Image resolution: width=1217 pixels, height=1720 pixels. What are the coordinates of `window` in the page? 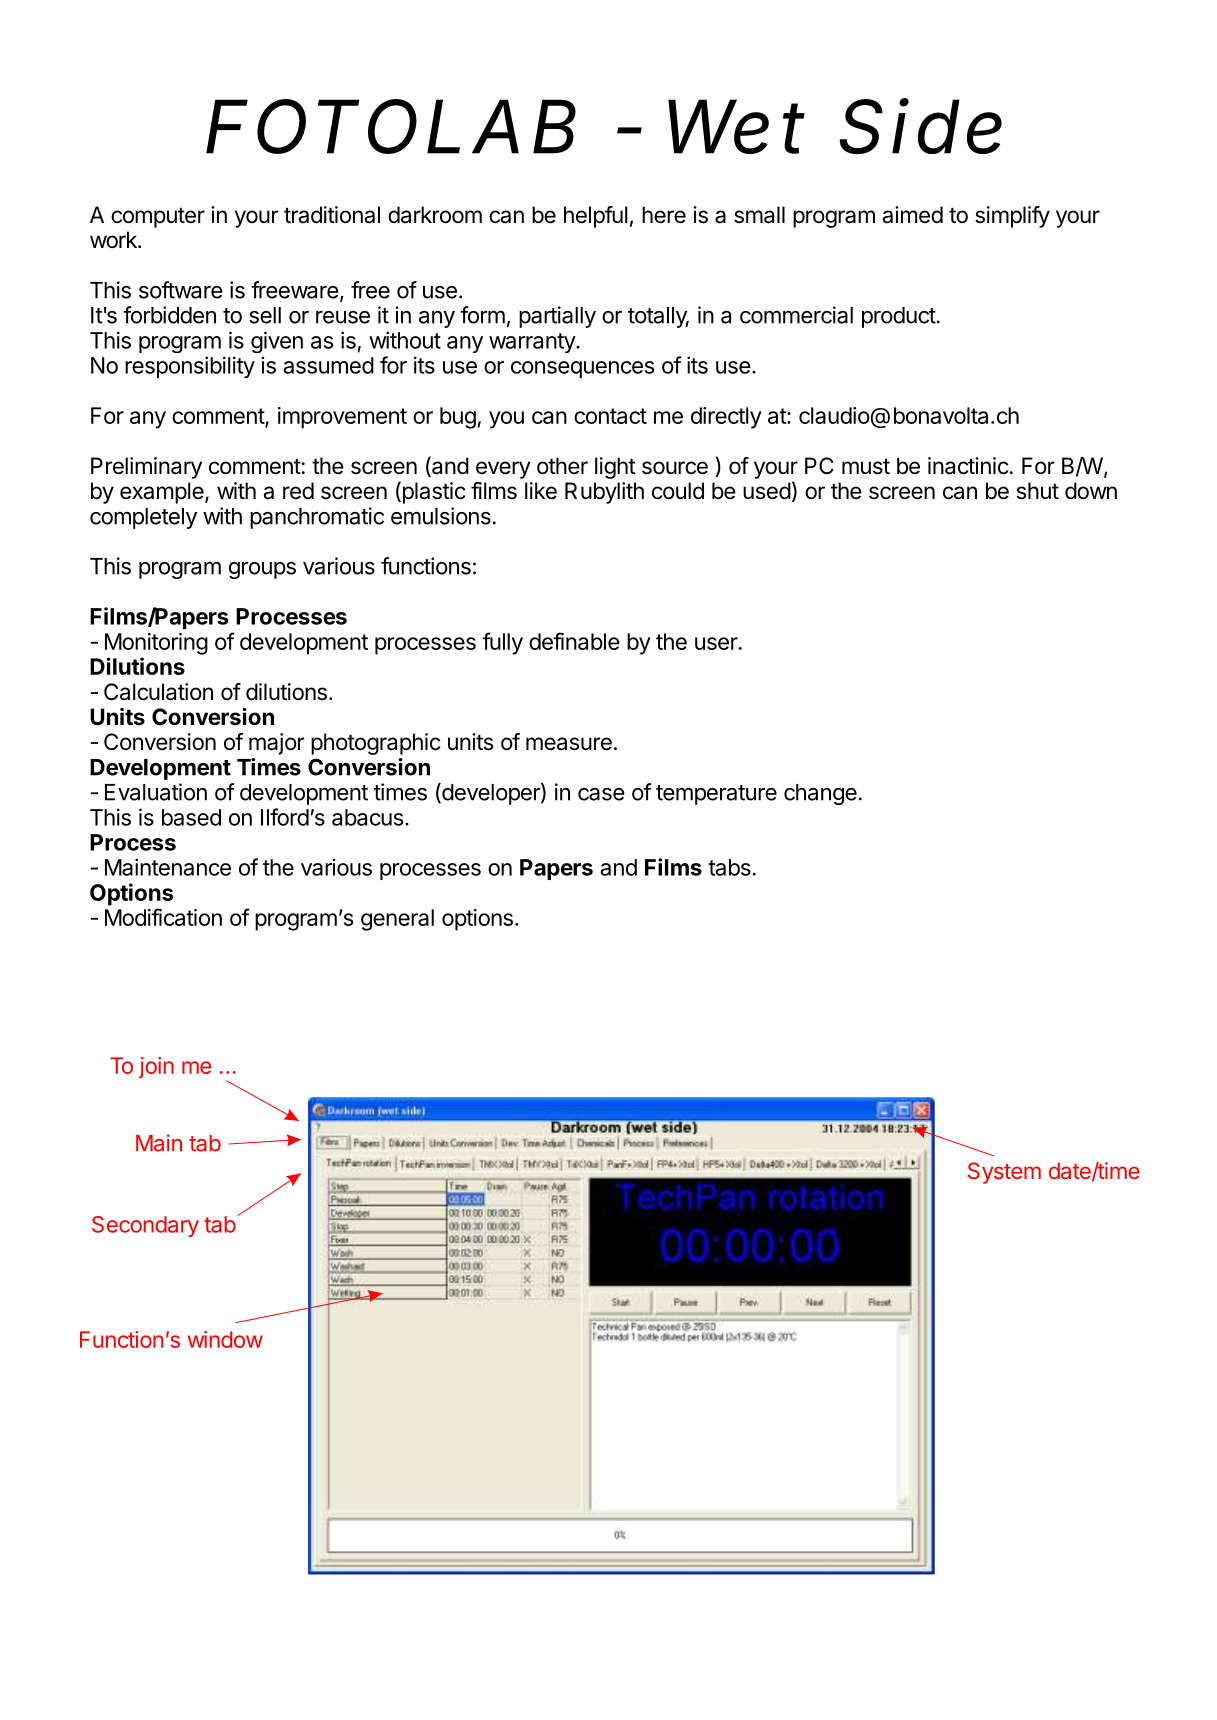 It's located at (225, 1339).
